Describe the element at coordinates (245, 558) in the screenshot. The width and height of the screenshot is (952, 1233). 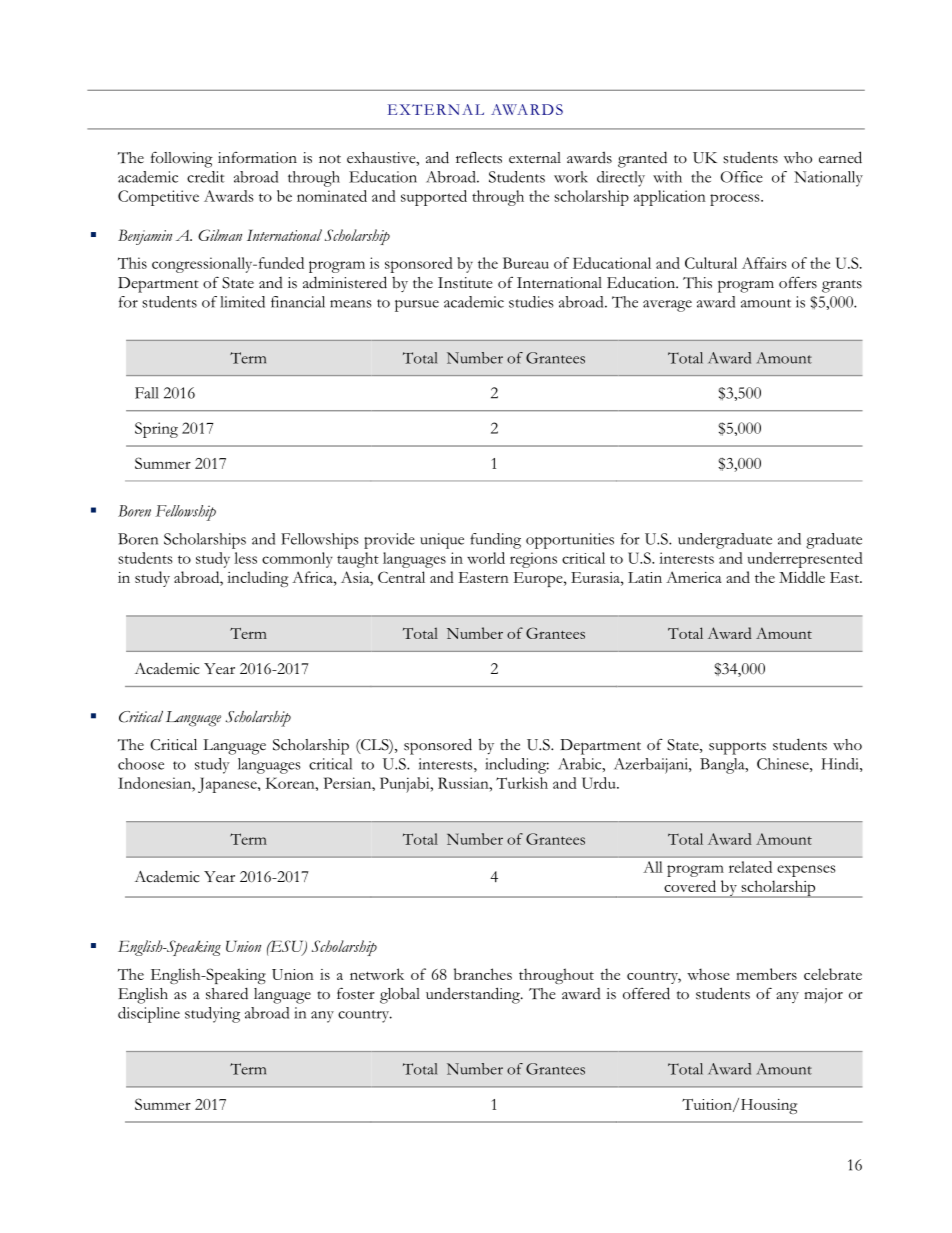
I see `less` at that location.
